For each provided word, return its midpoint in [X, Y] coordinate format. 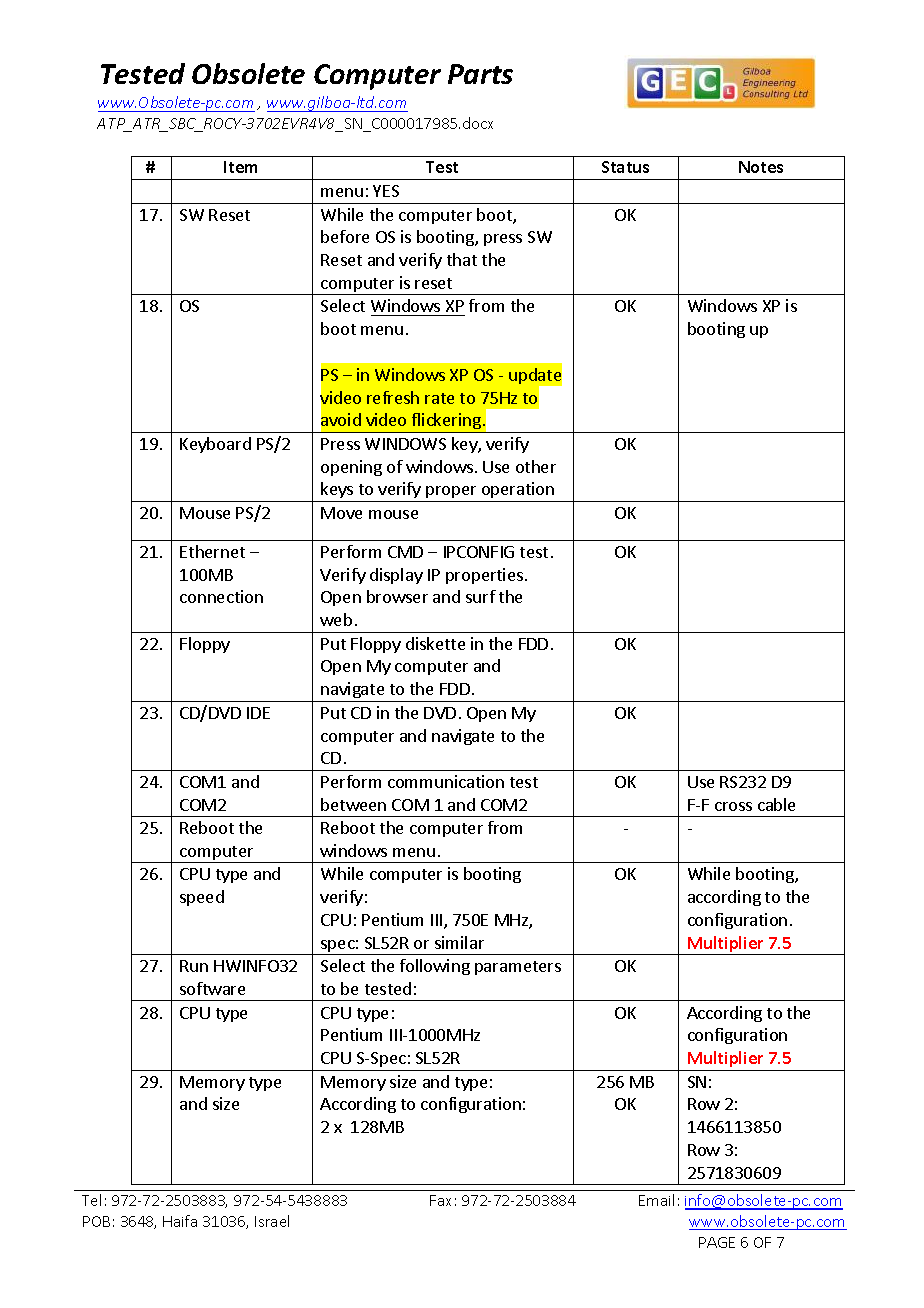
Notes [761, 167]
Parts [480, 74]
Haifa [180, 1221]
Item [240, 167]
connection [221, 596]
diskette [435, 643]
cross [733, 806]
